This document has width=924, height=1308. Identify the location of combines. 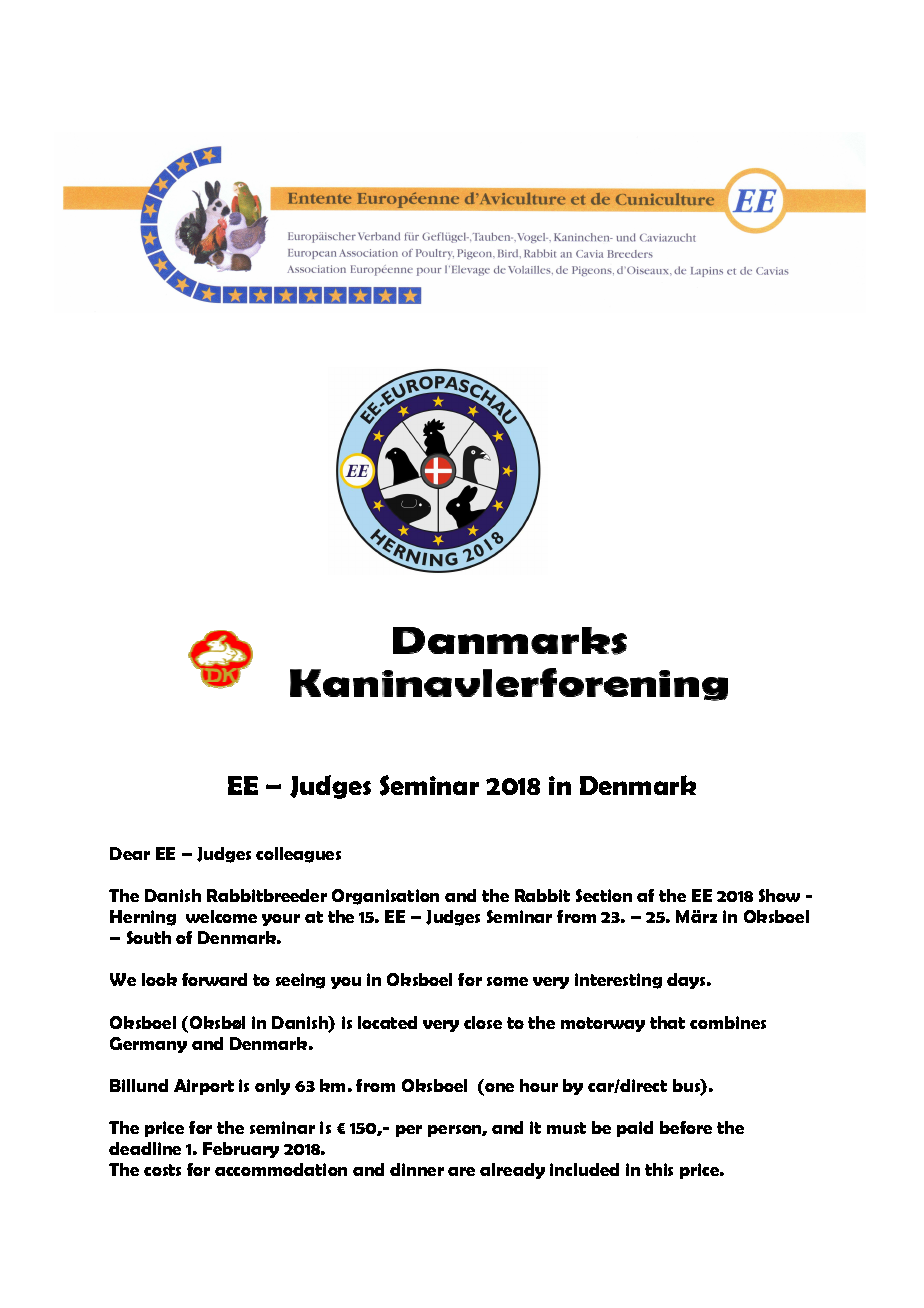
(728, 1022).
